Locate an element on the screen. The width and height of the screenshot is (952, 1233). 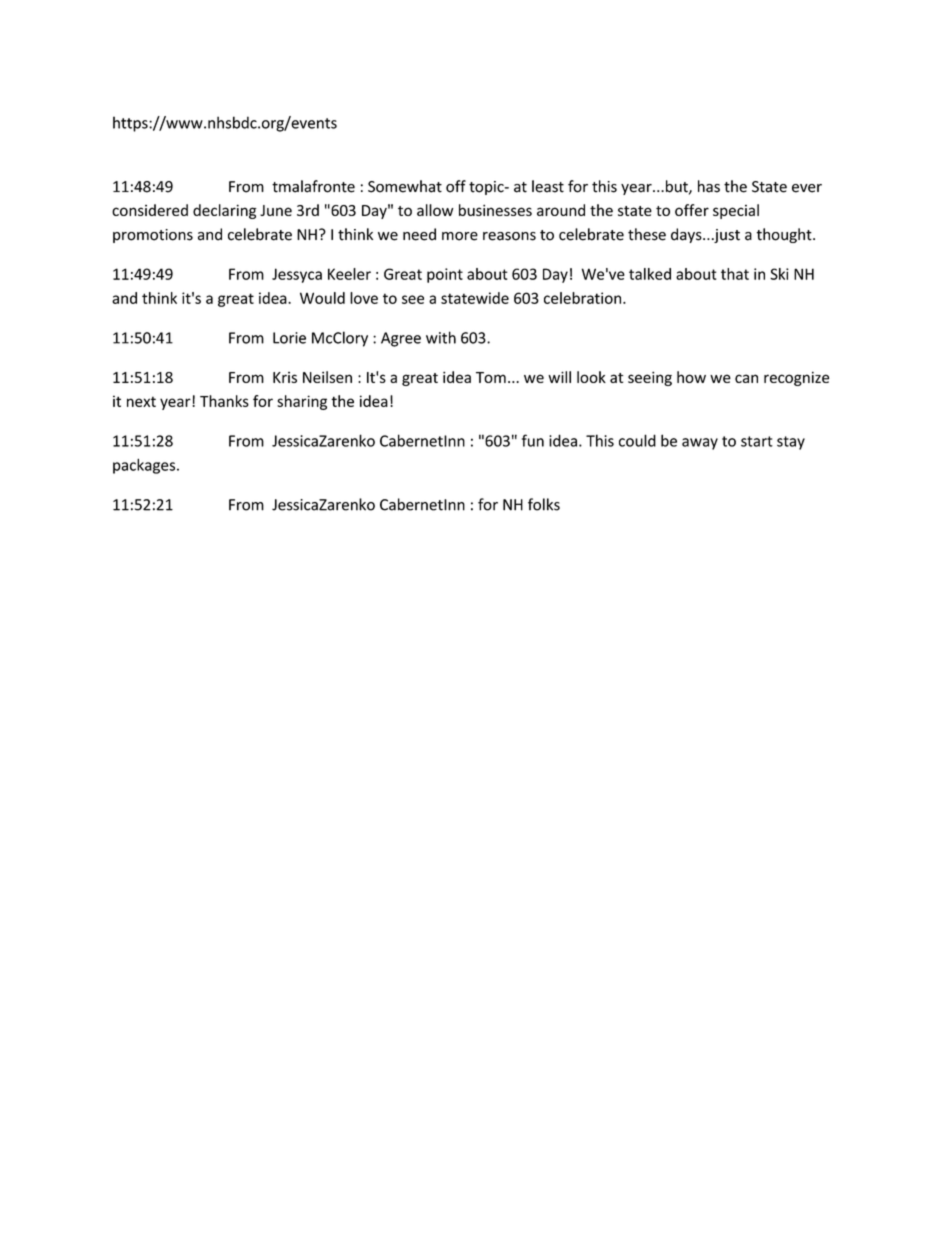
Kris is located at coordinates (285, 377).
